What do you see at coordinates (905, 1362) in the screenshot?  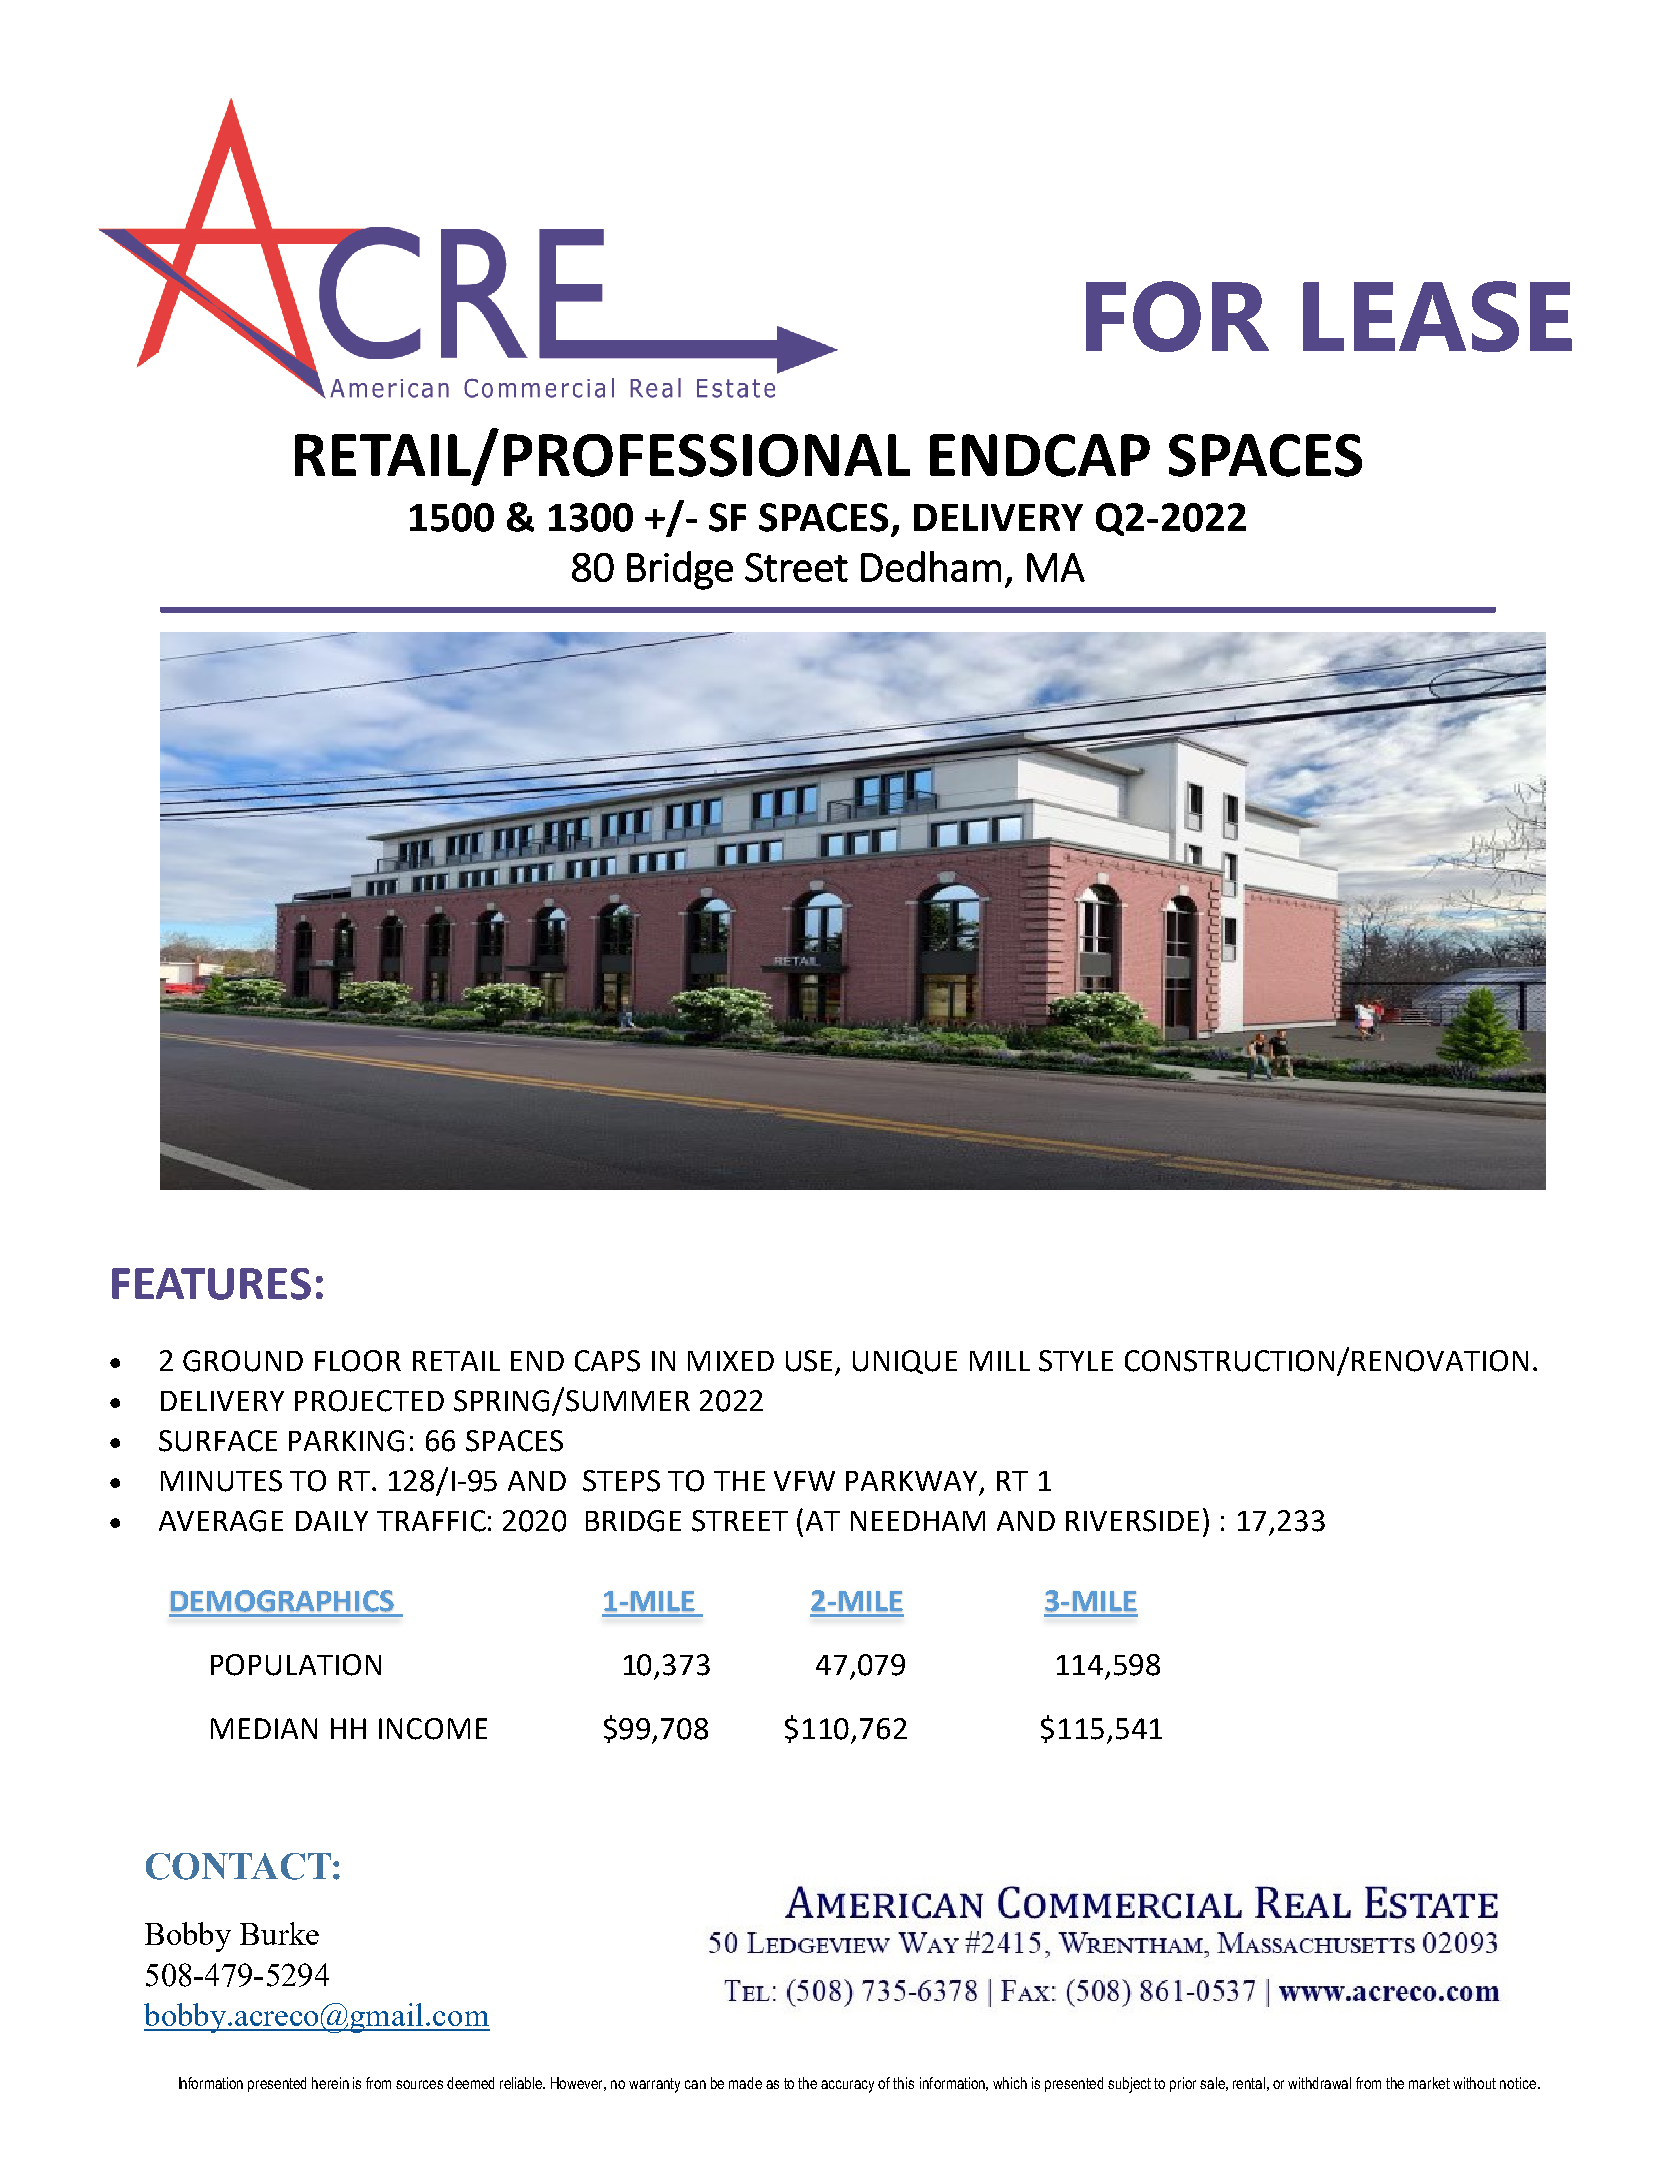 I see `UNIQUE` at bounding box center [905, 1362].
